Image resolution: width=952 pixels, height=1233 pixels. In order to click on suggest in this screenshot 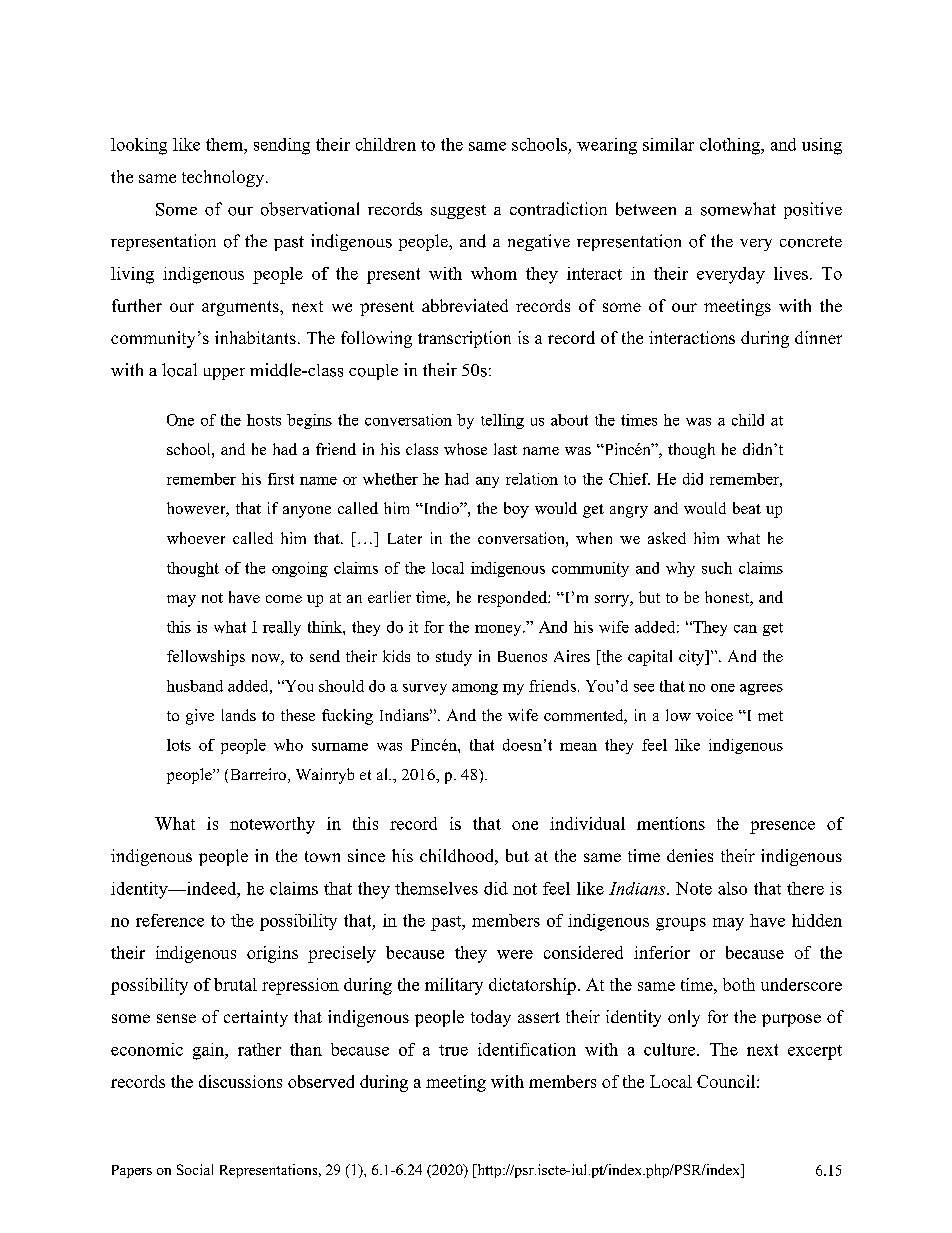, I will do `click(458, 212)`.
